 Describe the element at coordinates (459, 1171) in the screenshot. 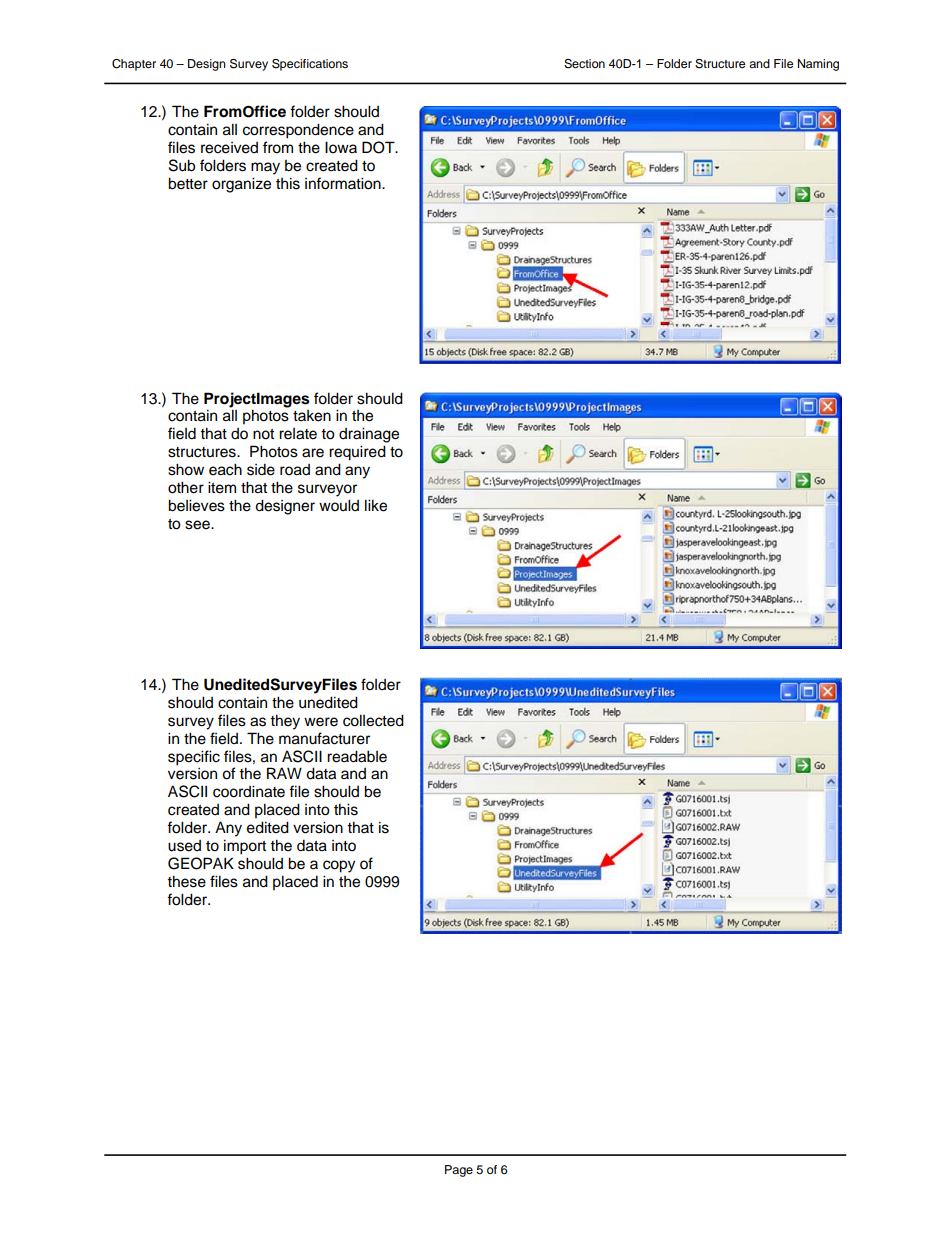

I see `Page` at that location.
